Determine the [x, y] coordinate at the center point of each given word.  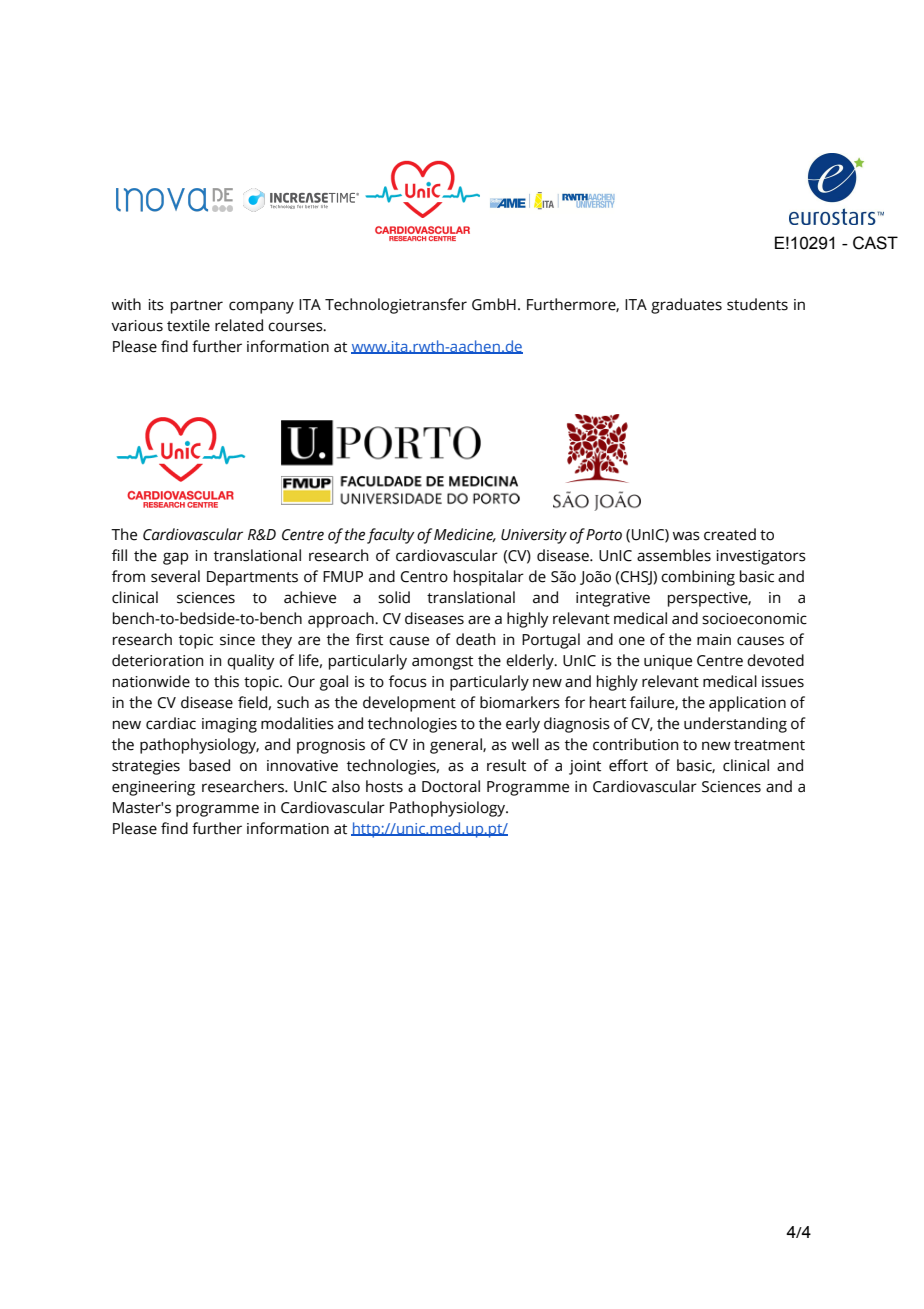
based [209, 765]
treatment [769, 745]
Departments [252, 578]
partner [197, 307]
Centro [424, 577]
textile [188, 325]
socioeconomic [754, 619]
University [534, 536]
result [506, 765]
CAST [875, 243]
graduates [686, 306]
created [730, 534]
